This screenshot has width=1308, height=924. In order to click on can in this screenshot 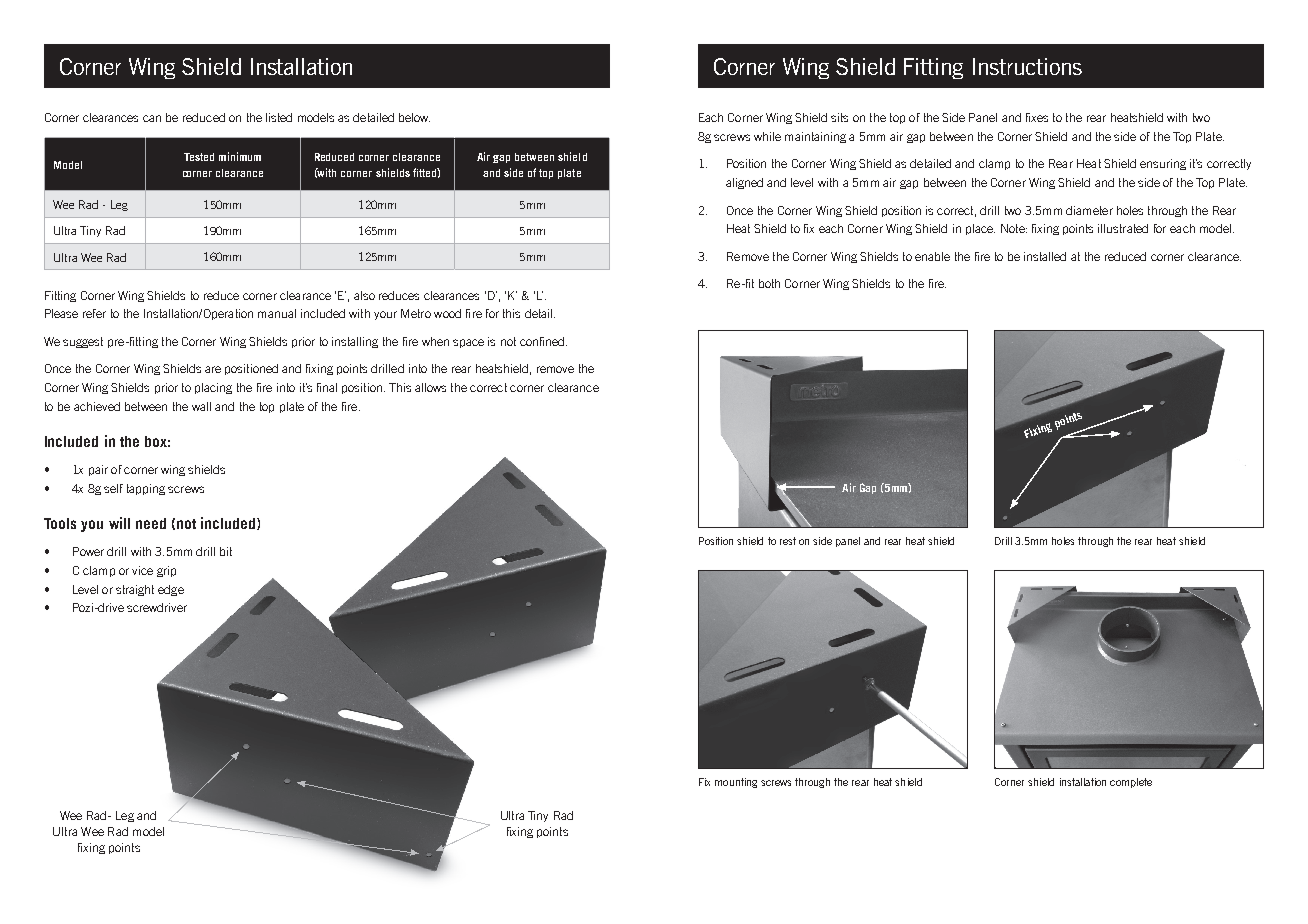, I will do `click(152, 118)`.
